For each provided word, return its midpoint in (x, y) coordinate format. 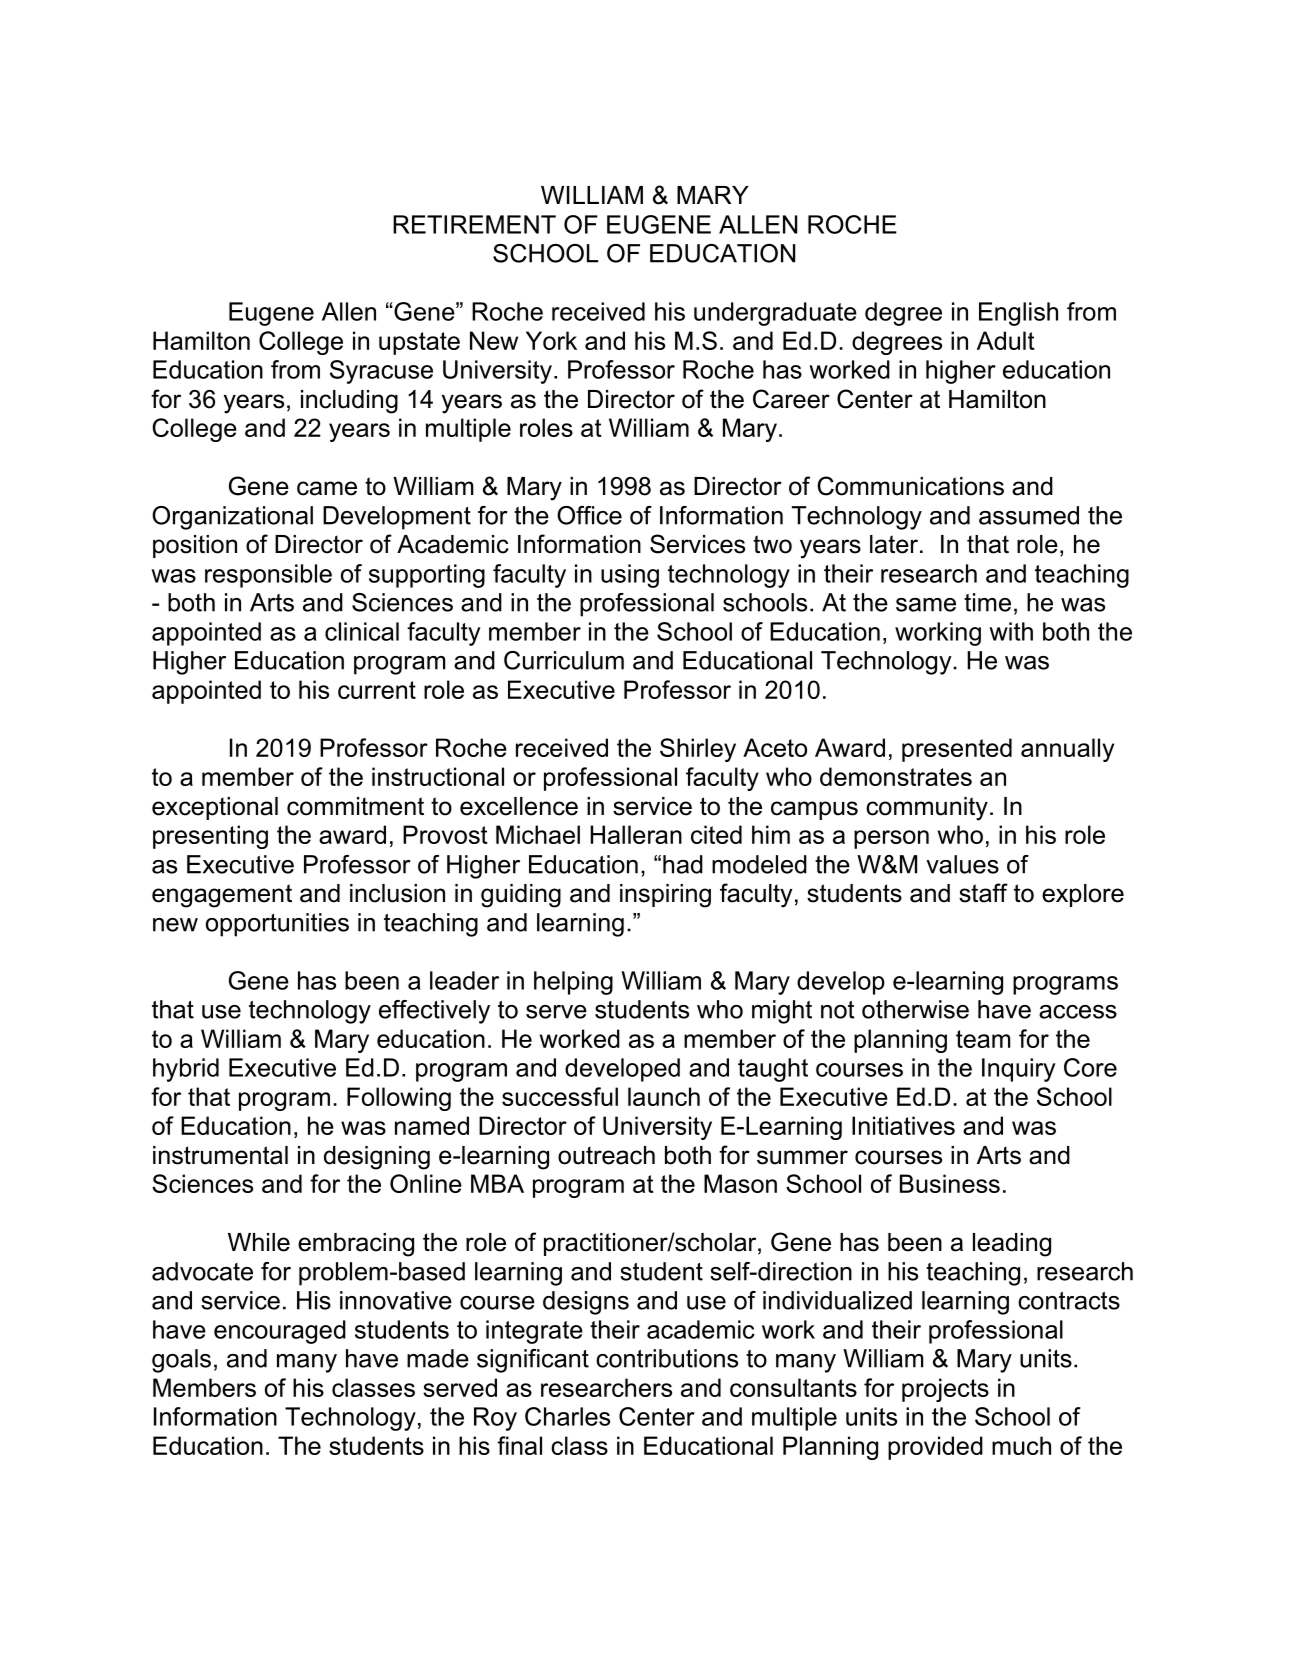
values (962, 864)
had (683, 864)
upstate (419, 343)
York (551, 340)
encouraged (280, 1332)
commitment (355, 806)
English (1018, 314)
